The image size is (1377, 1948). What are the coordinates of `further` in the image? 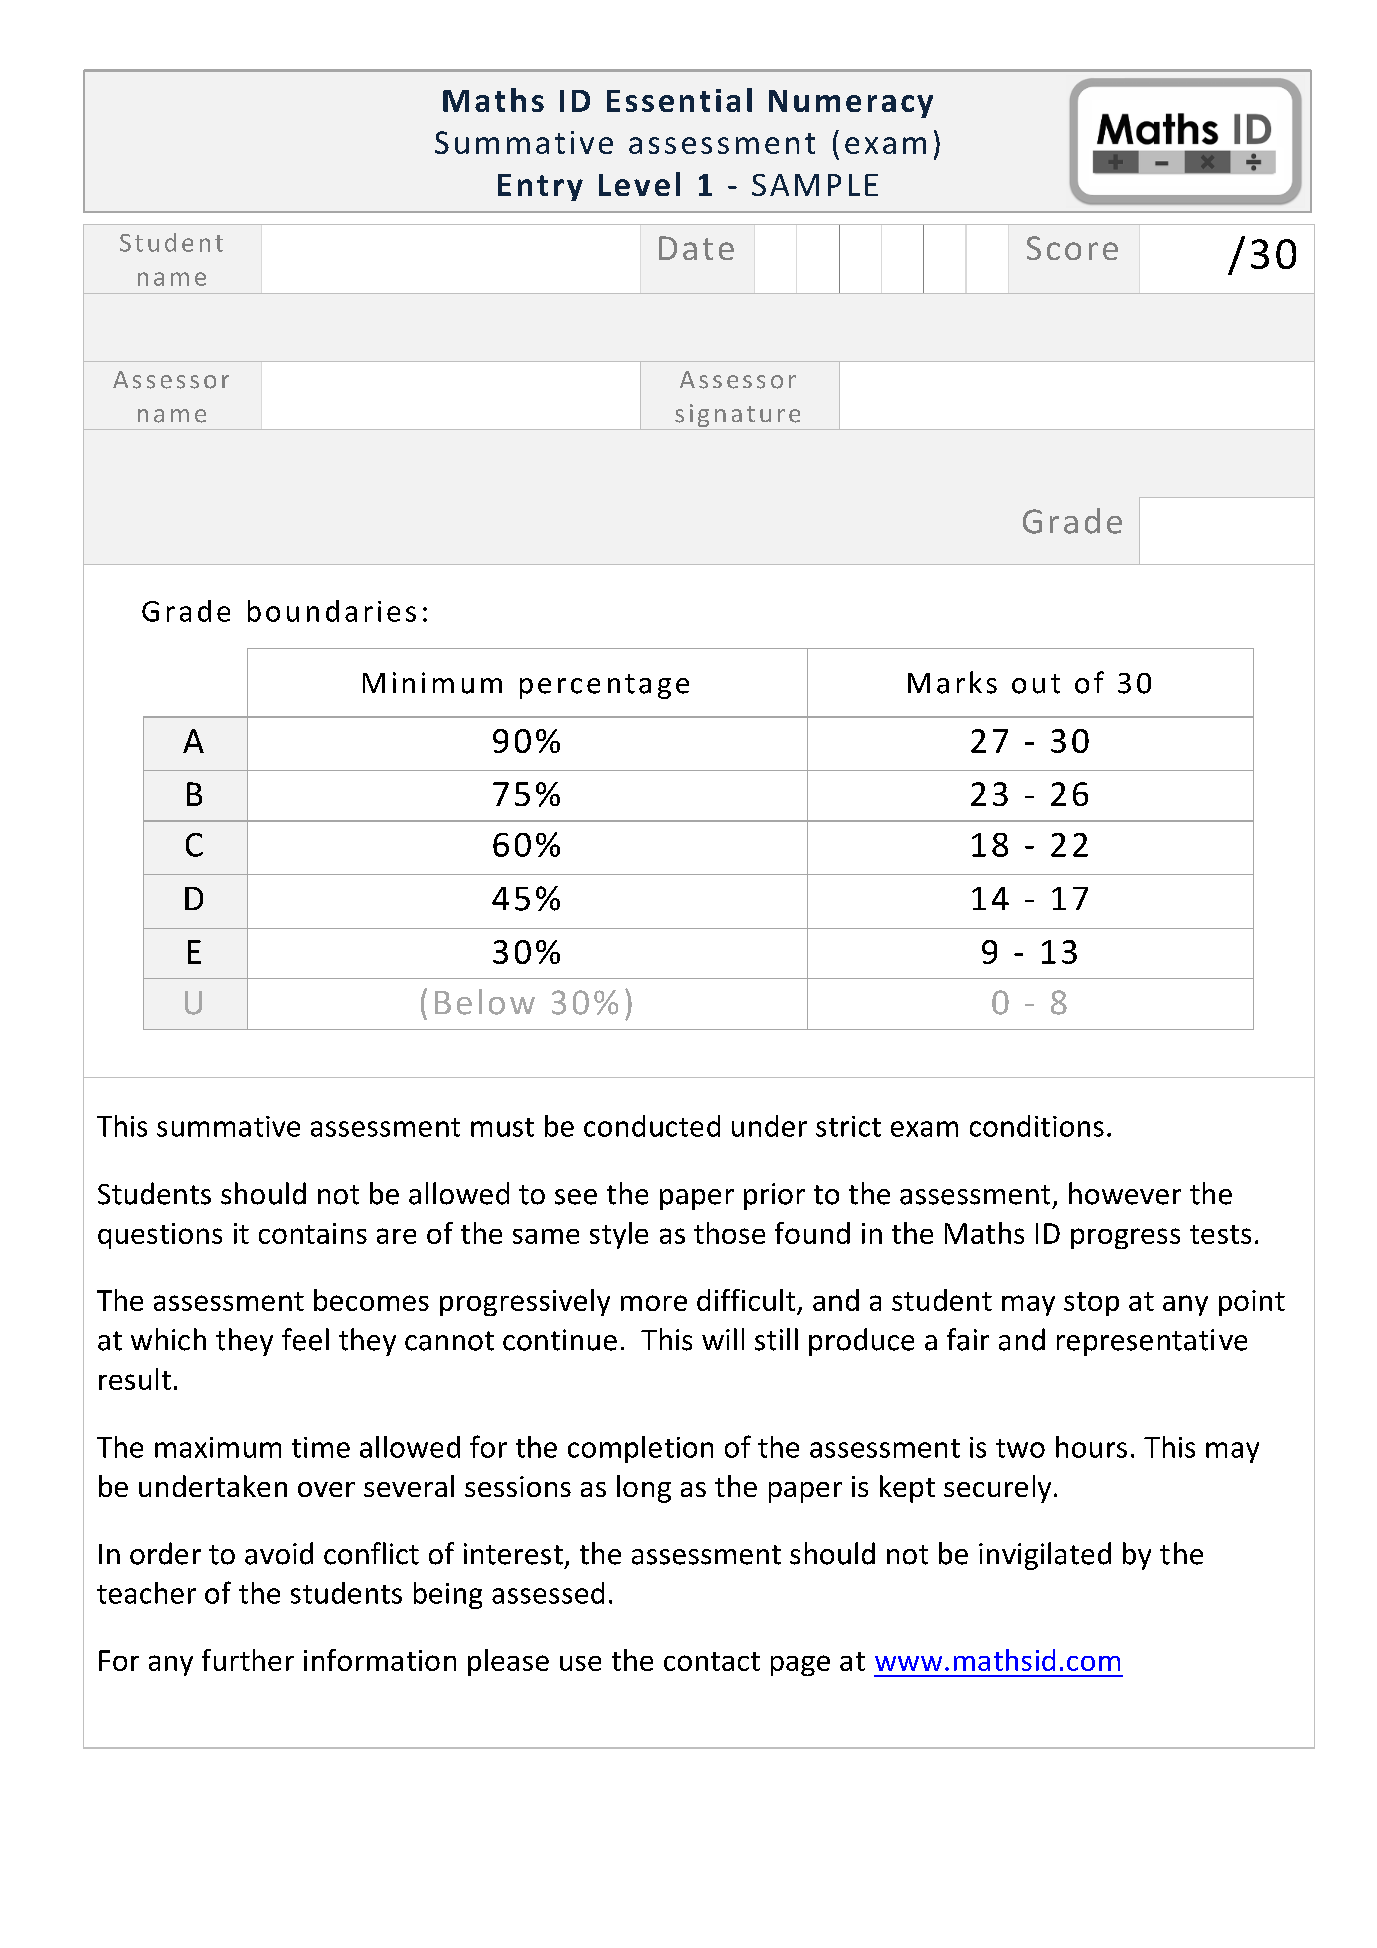 It's located at (248, 1660).
